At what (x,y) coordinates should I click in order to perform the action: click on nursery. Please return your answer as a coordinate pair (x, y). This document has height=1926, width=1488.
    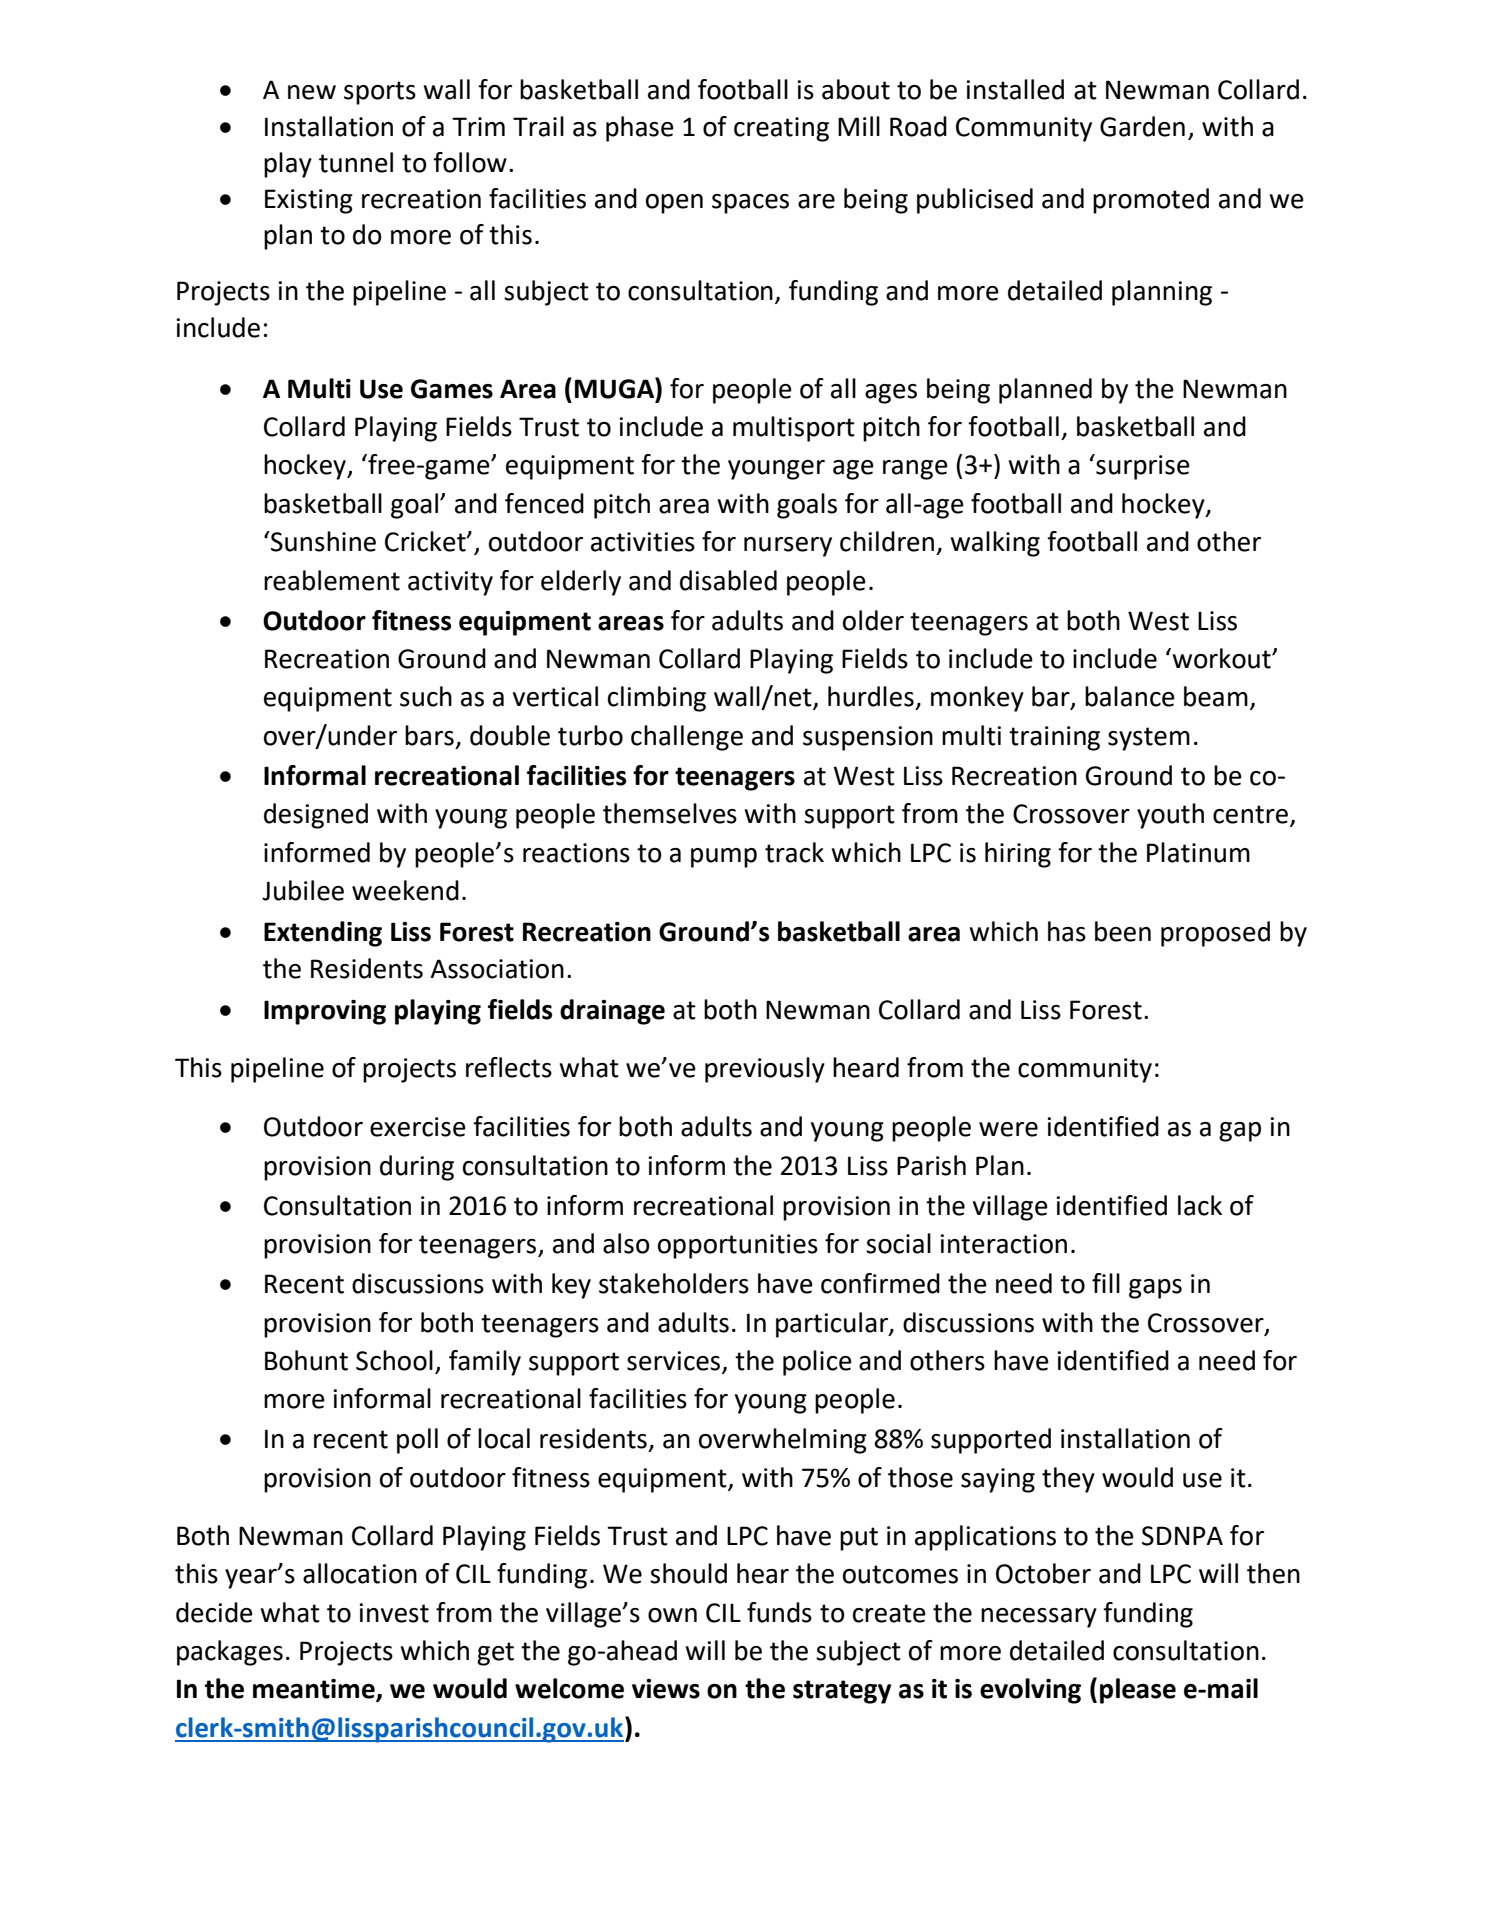
    Looking at the image, I should click on (788, 547).
